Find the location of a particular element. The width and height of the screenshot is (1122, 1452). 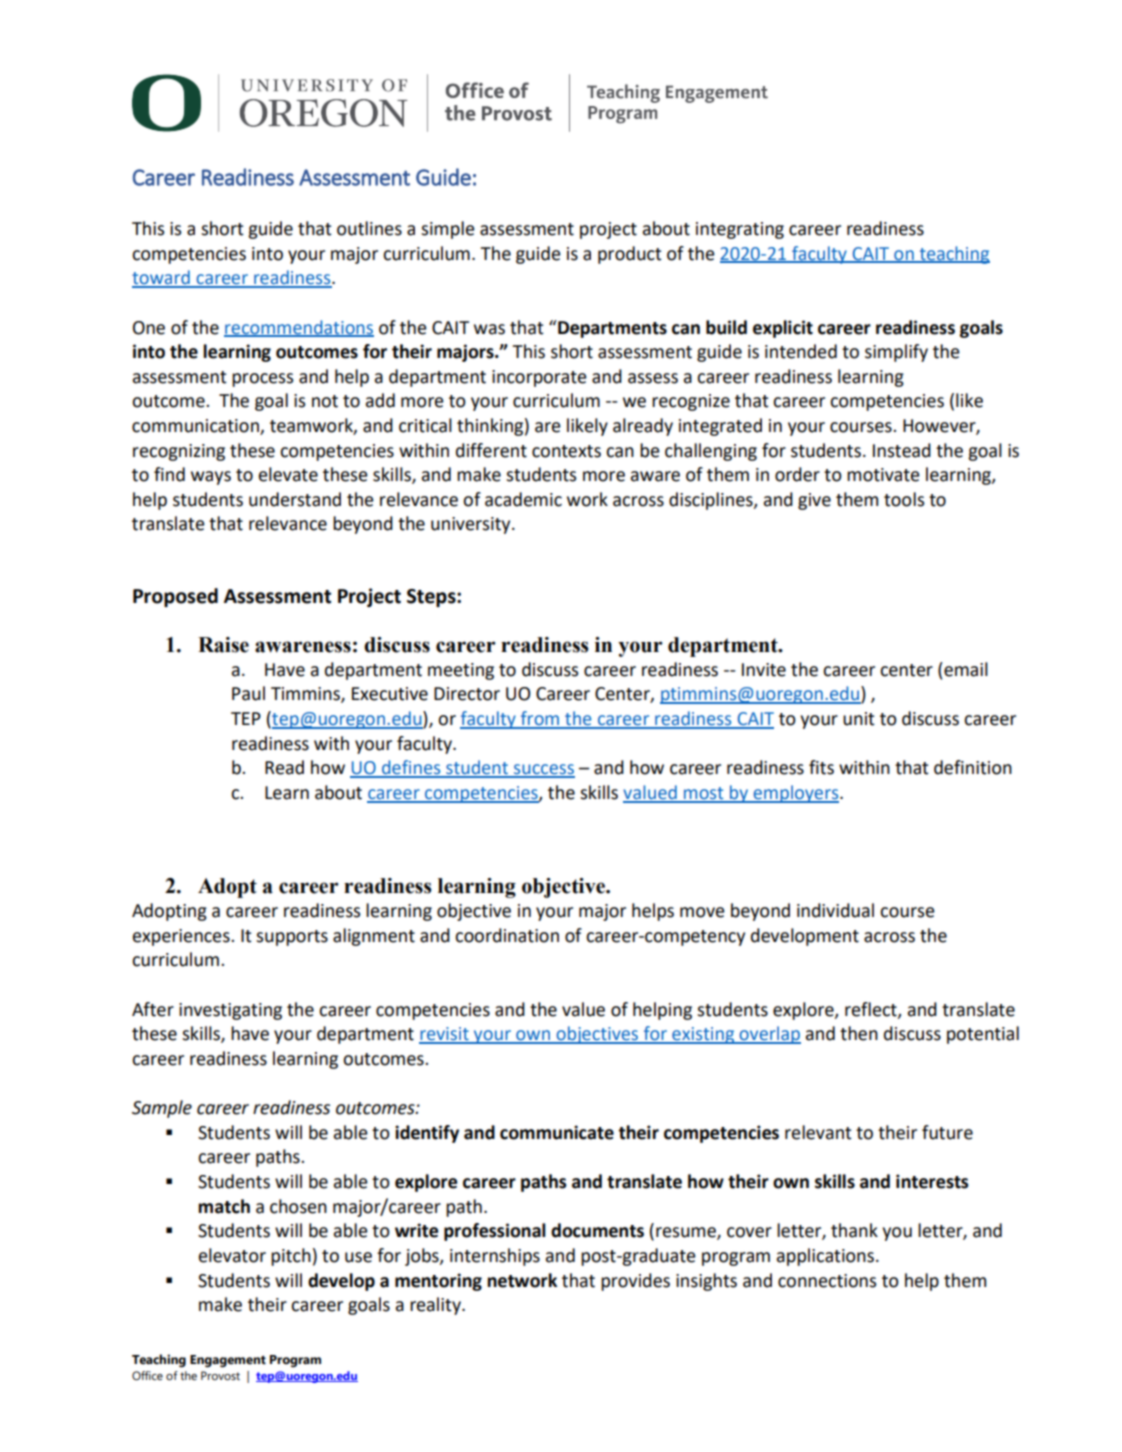

Paul is located at coordinates (248, 693).
